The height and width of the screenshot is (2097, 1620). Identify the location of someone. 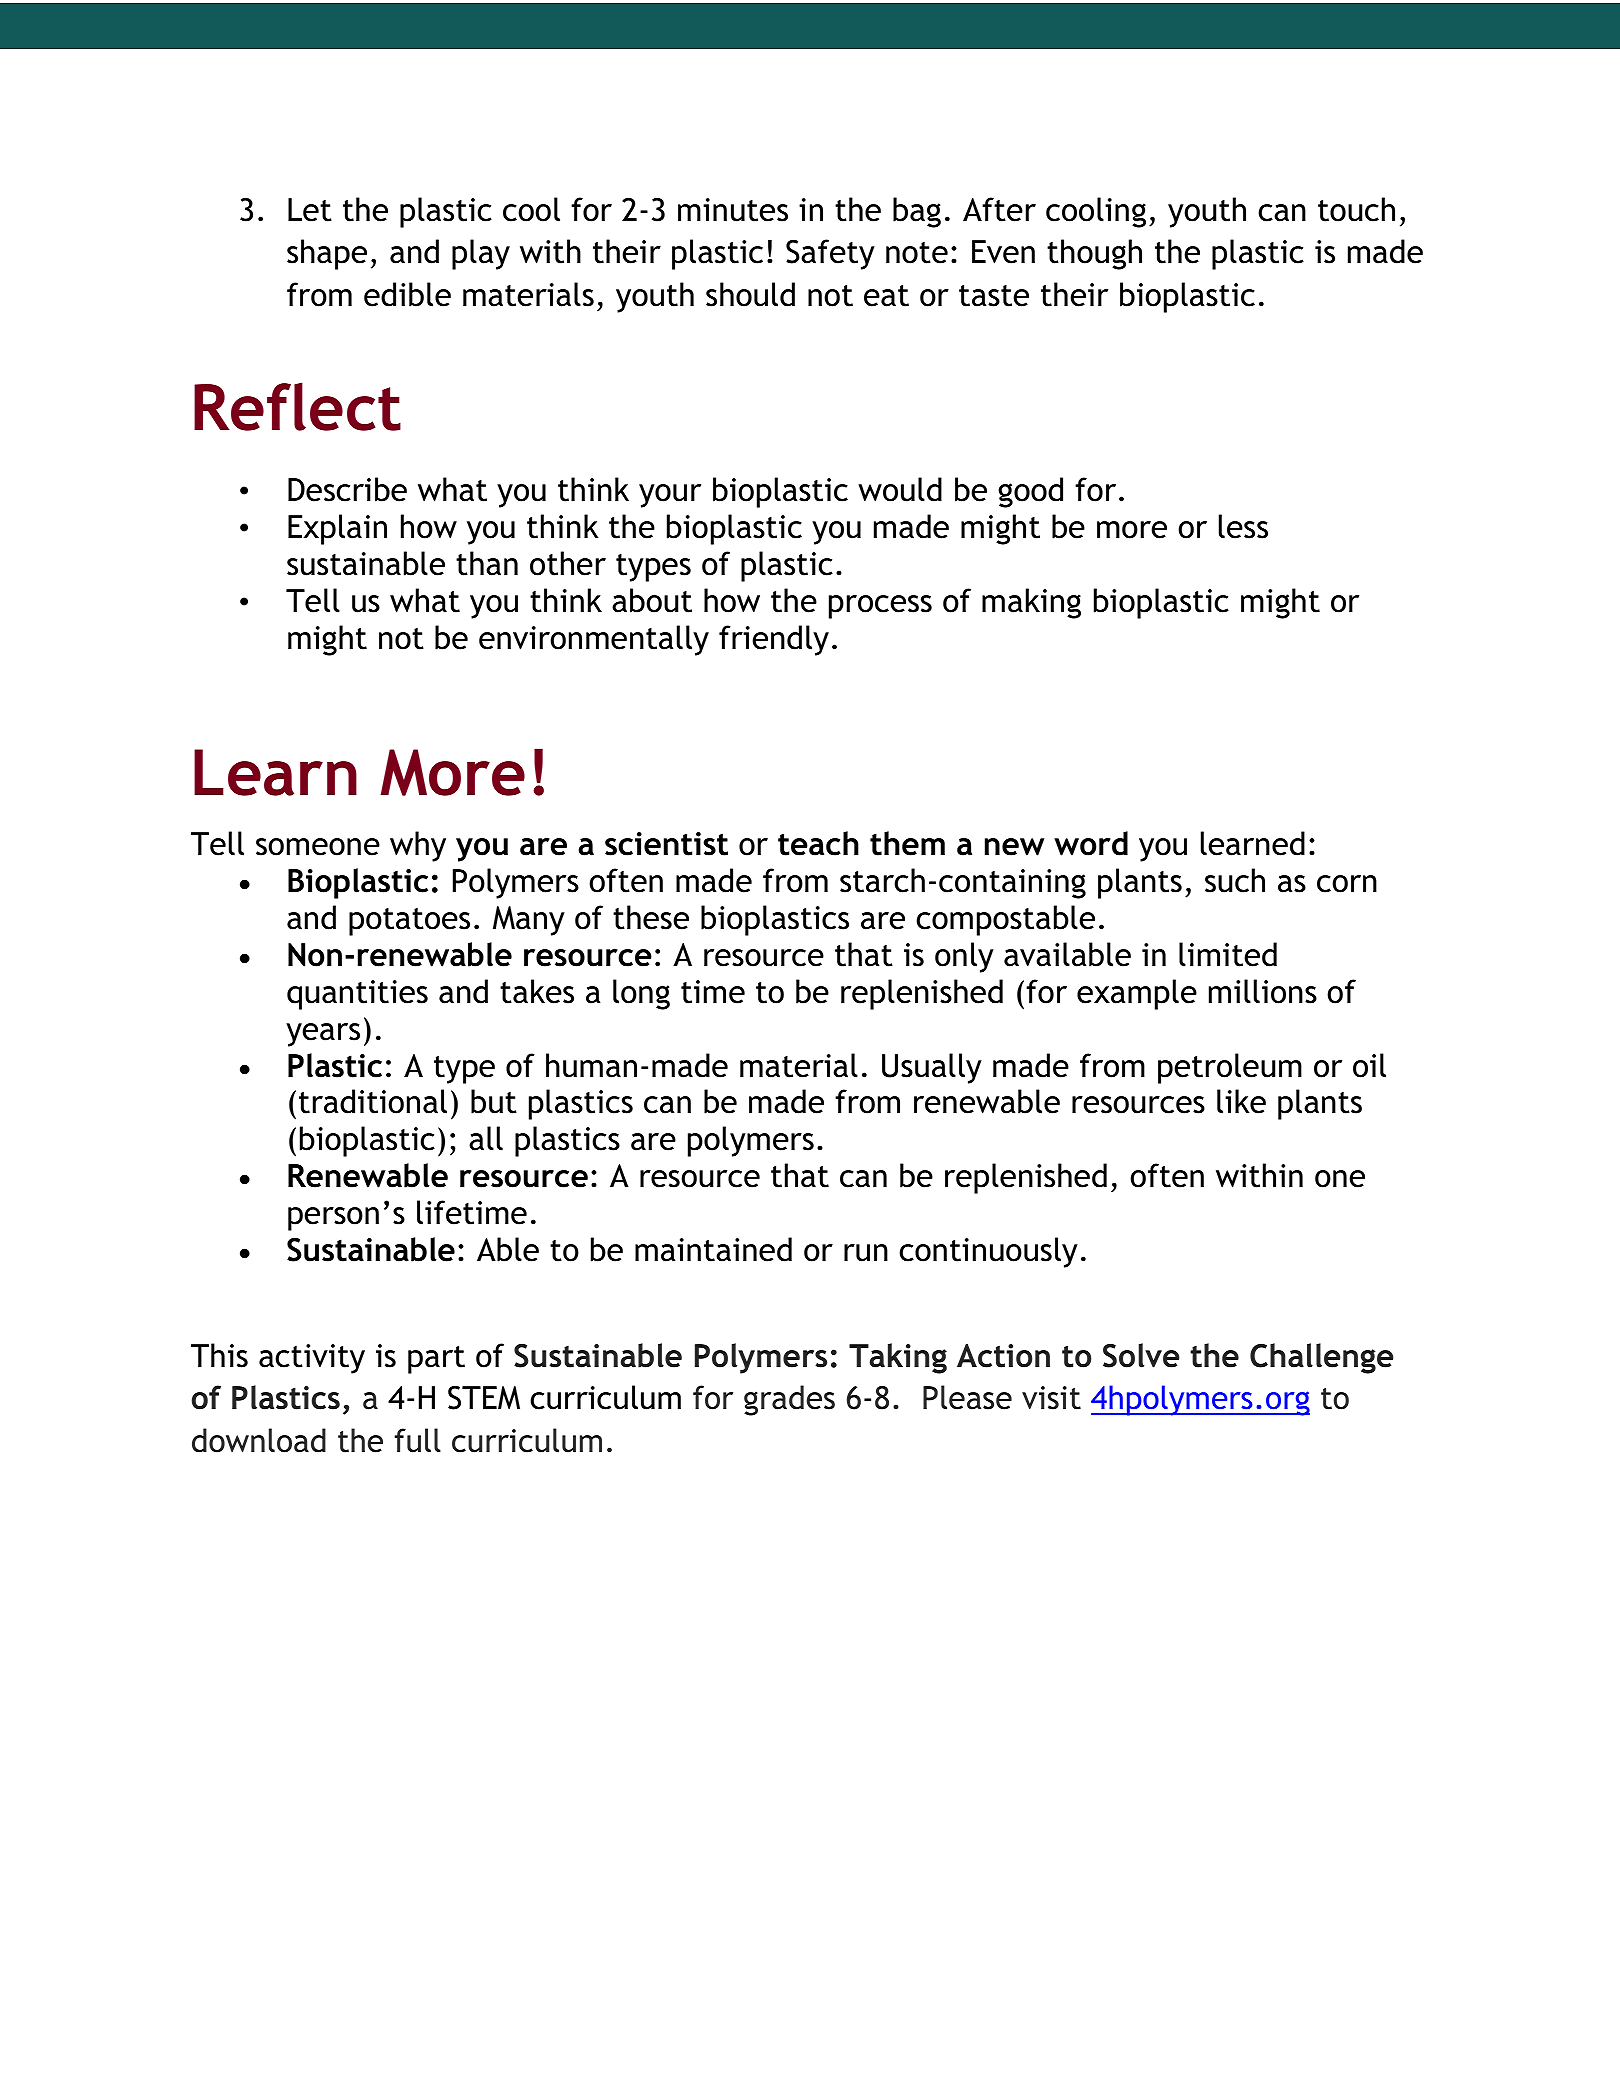
(318, 847).
